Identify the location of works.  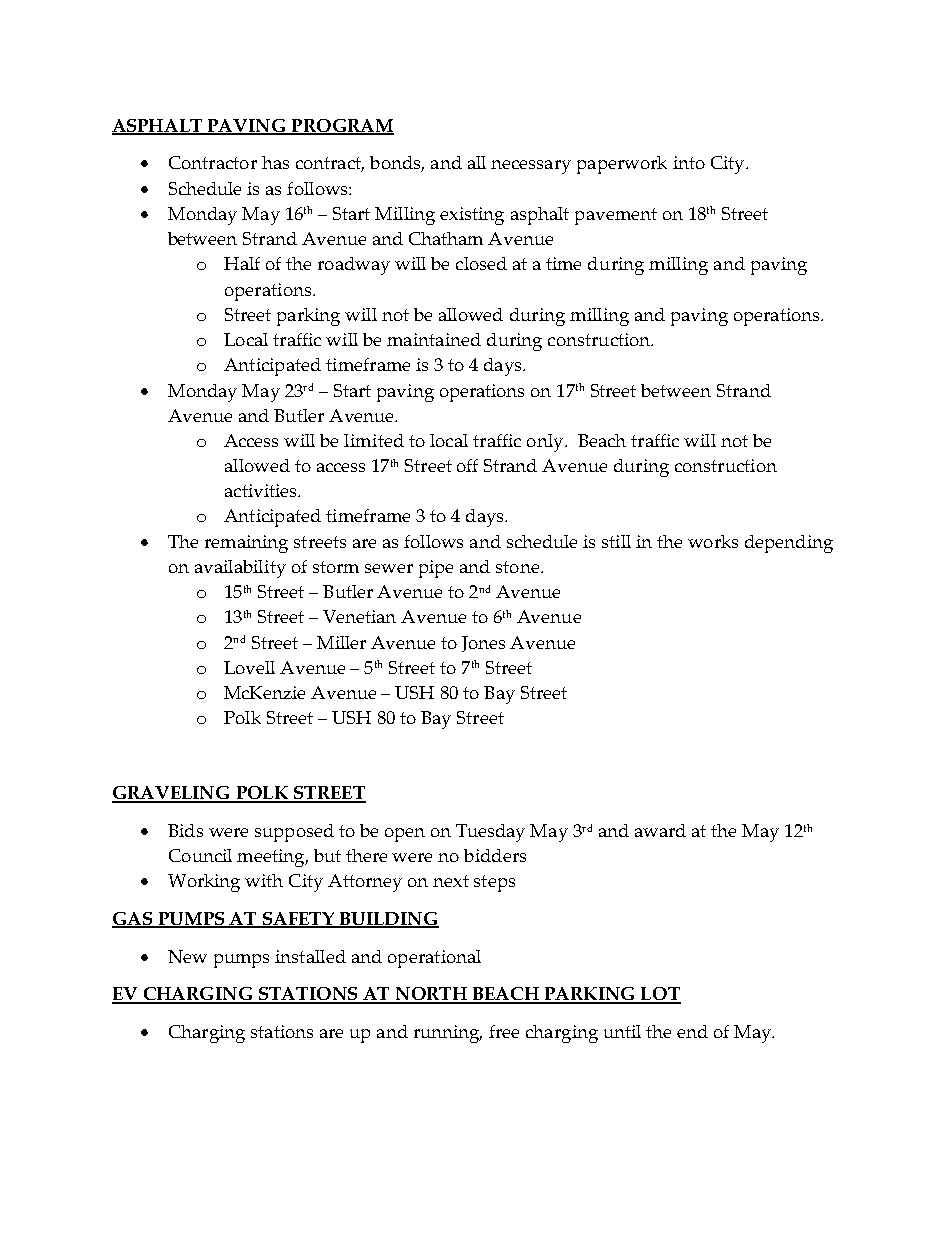
(713, 541).
